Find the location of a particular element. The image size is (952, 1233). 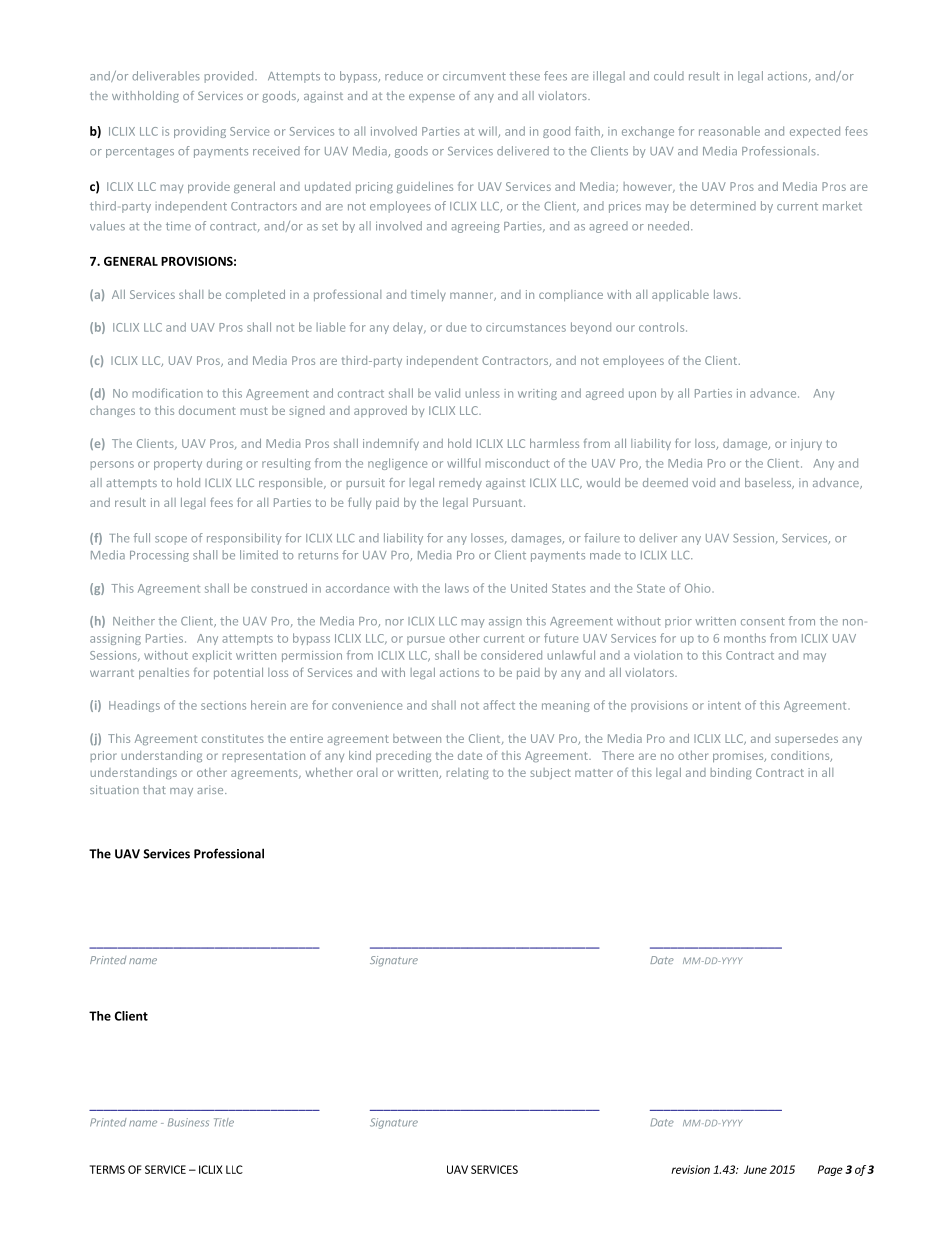

circumvent is located at coordinates (474, 76).
